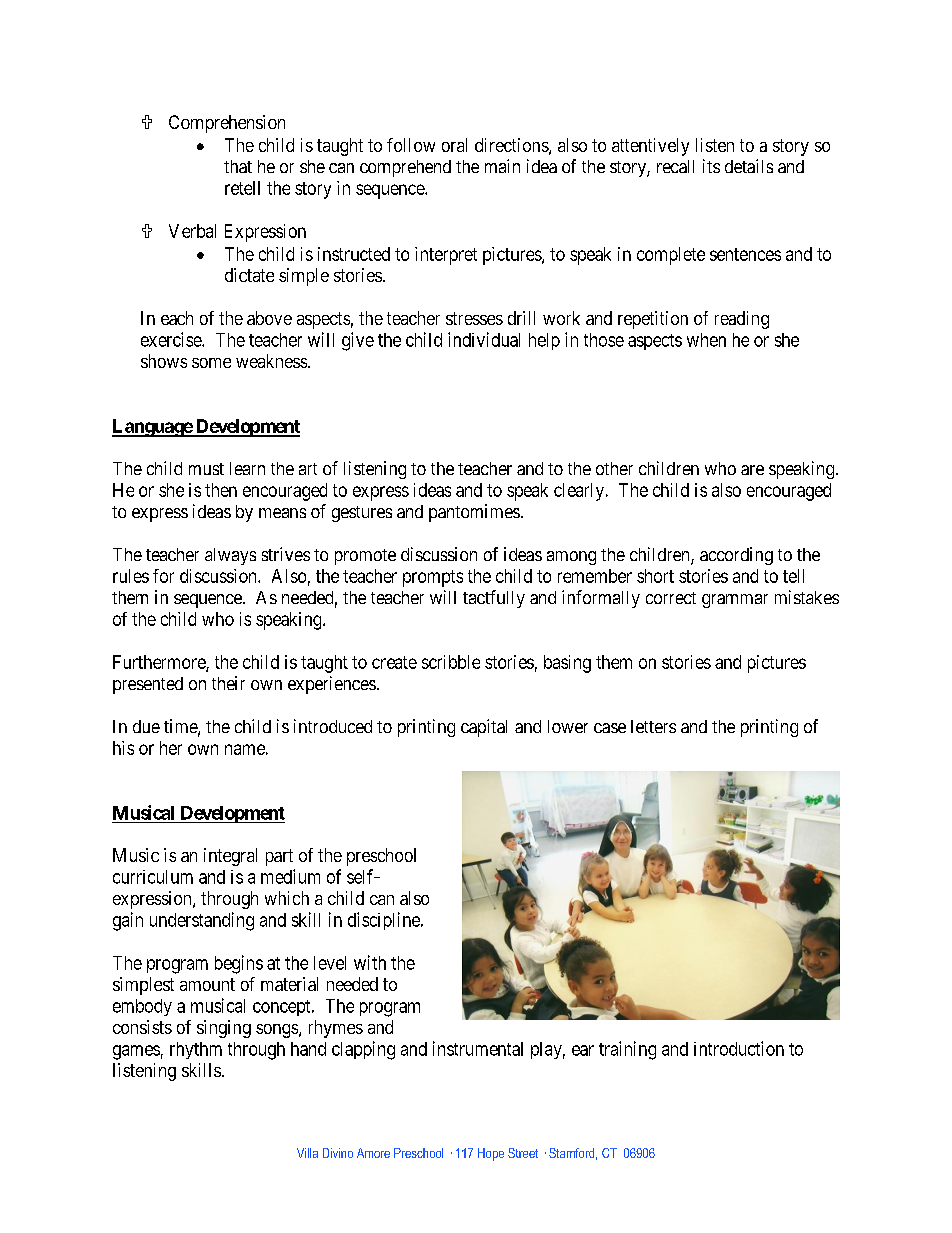 The image size is (952, 1233). I want to click on rhythm, so click(196, 1050).
